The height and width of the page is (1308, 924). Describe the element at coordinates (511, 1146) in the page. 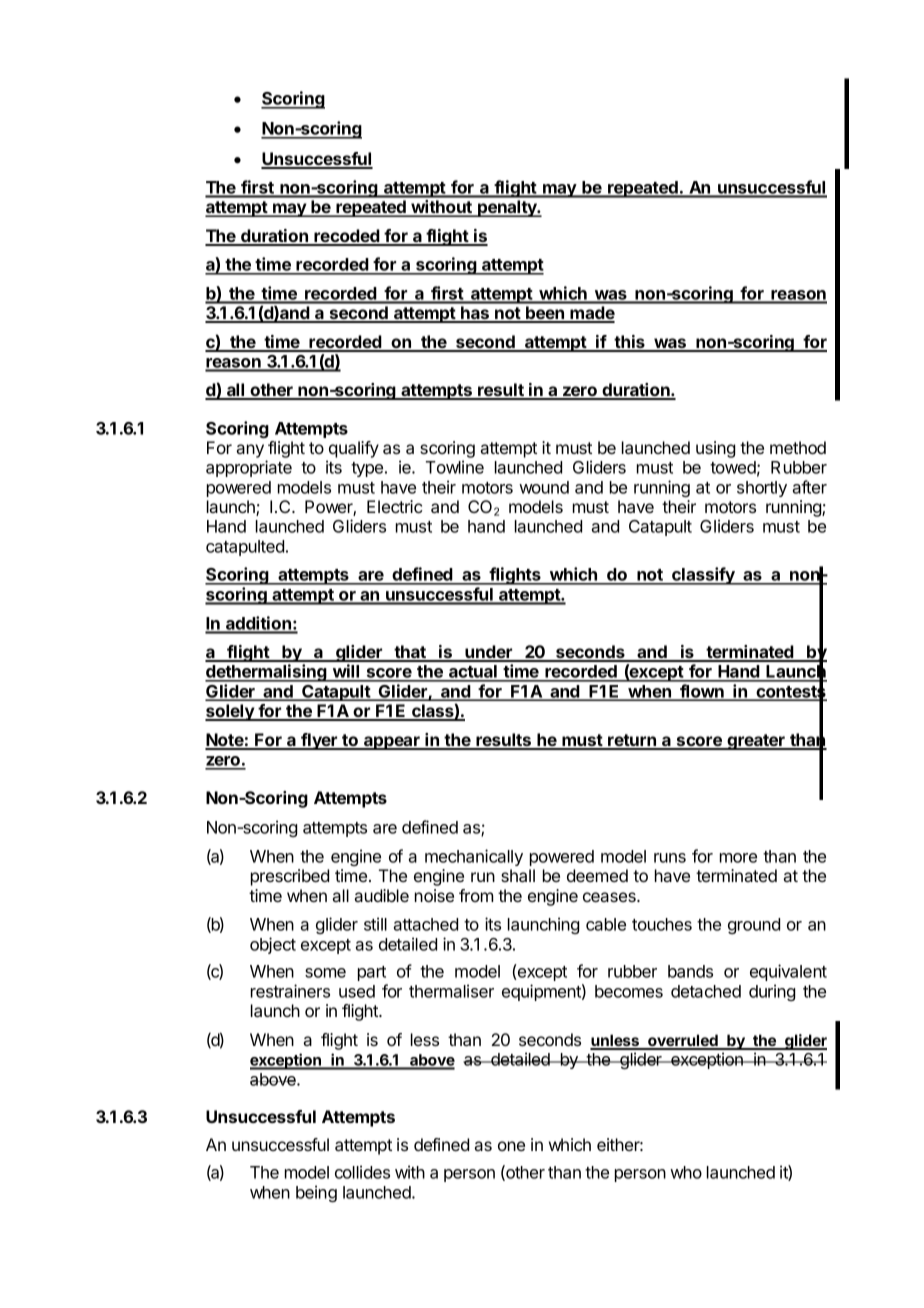

I see `one` at that location.
